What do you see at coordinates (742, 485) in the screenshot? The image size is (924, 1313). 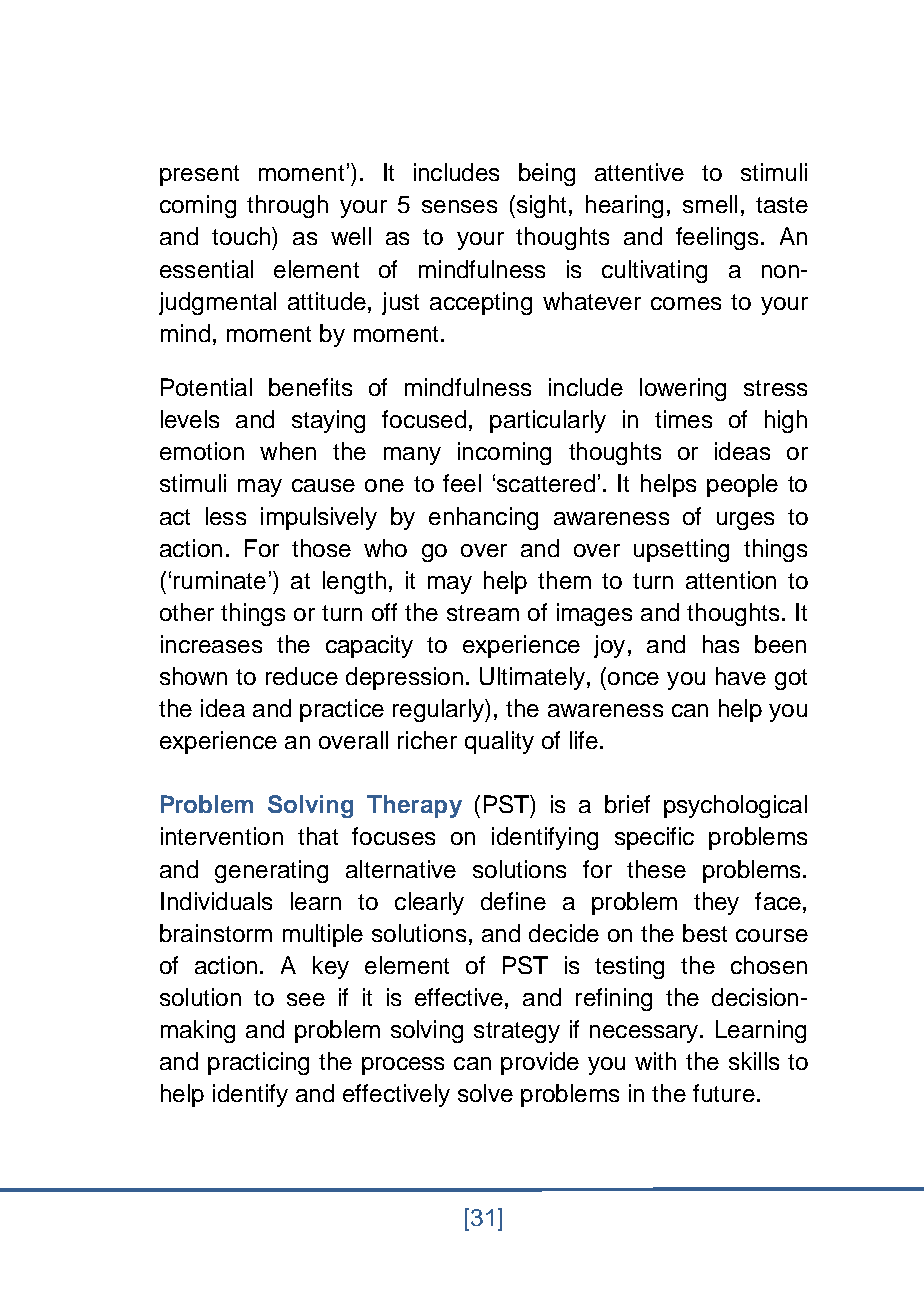 I see `people` at bounding box center [742, 485].
